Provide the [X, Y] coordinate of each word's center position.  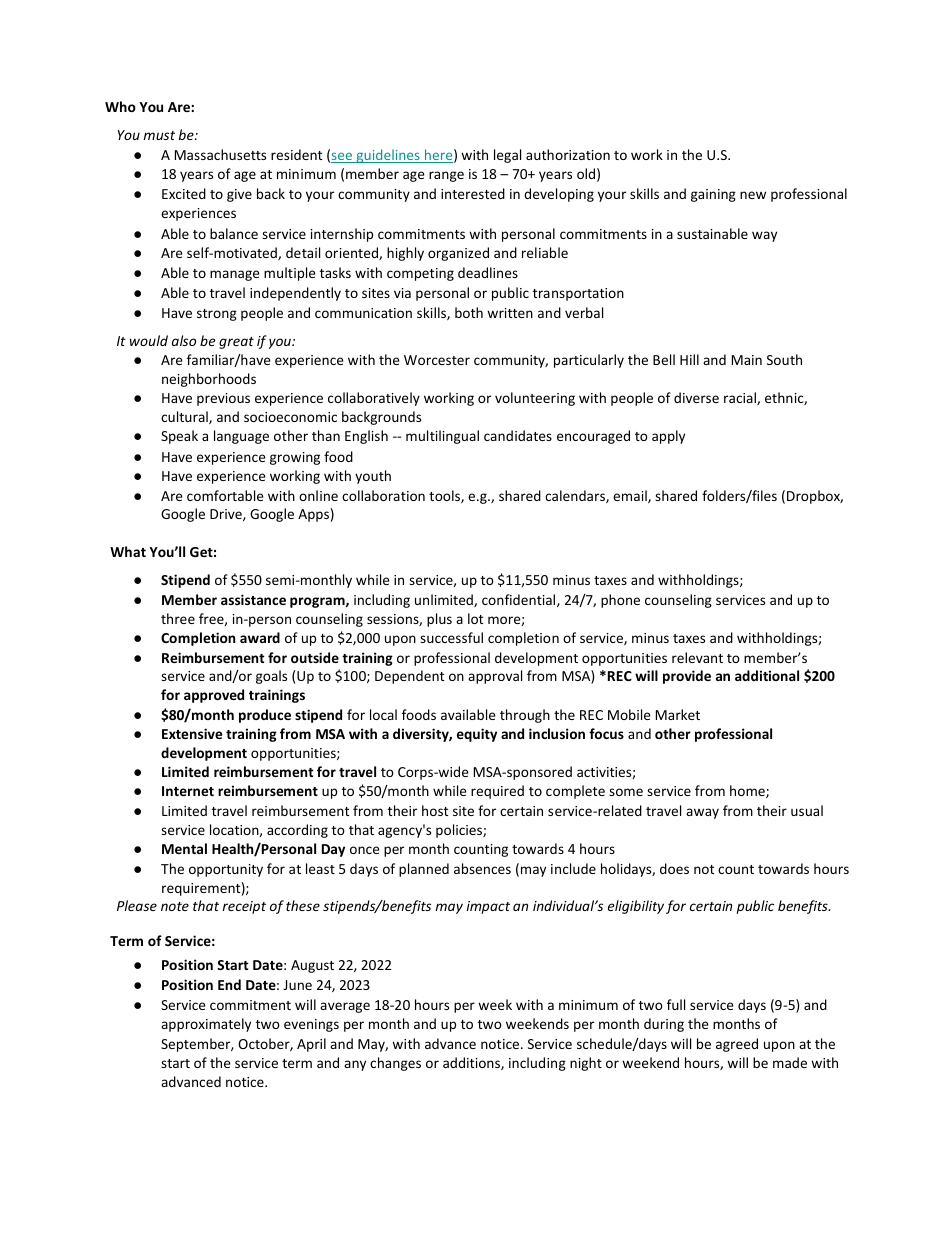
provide [687, 677]
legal [507, 156]
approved [214, 696]
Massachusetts [220, 154]
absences [482, 868]
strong [217, 315]
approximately [206, 1025]
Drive [227, 515]
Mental [184, 848]
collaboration [383, 495]
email [631, 496]
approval [495, 677]
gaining [713, 195]
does [674, 868]
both [469, 312]
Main [747, 360]
